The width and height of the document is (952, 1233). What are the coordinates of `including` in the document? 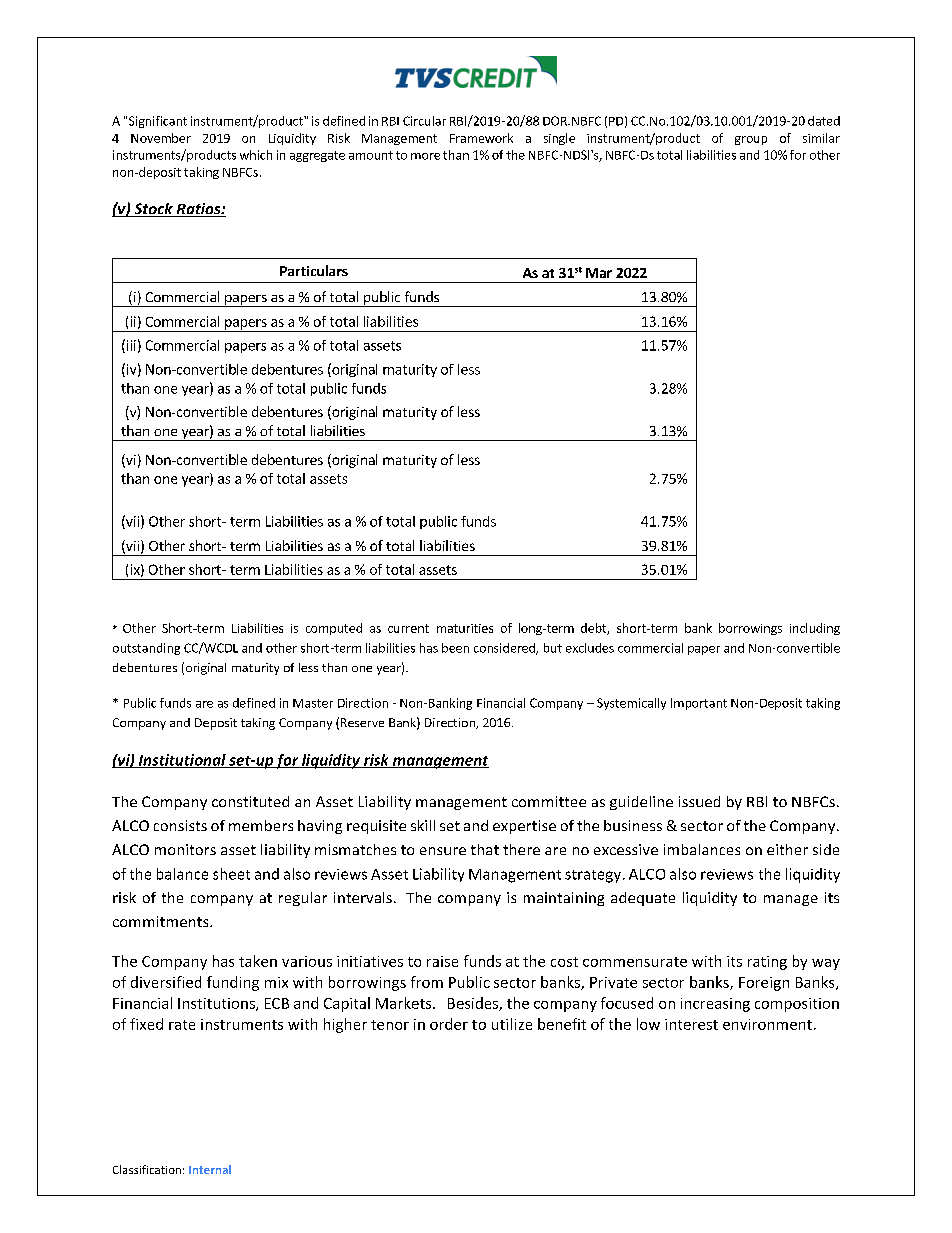 It's located at (815, 629).
